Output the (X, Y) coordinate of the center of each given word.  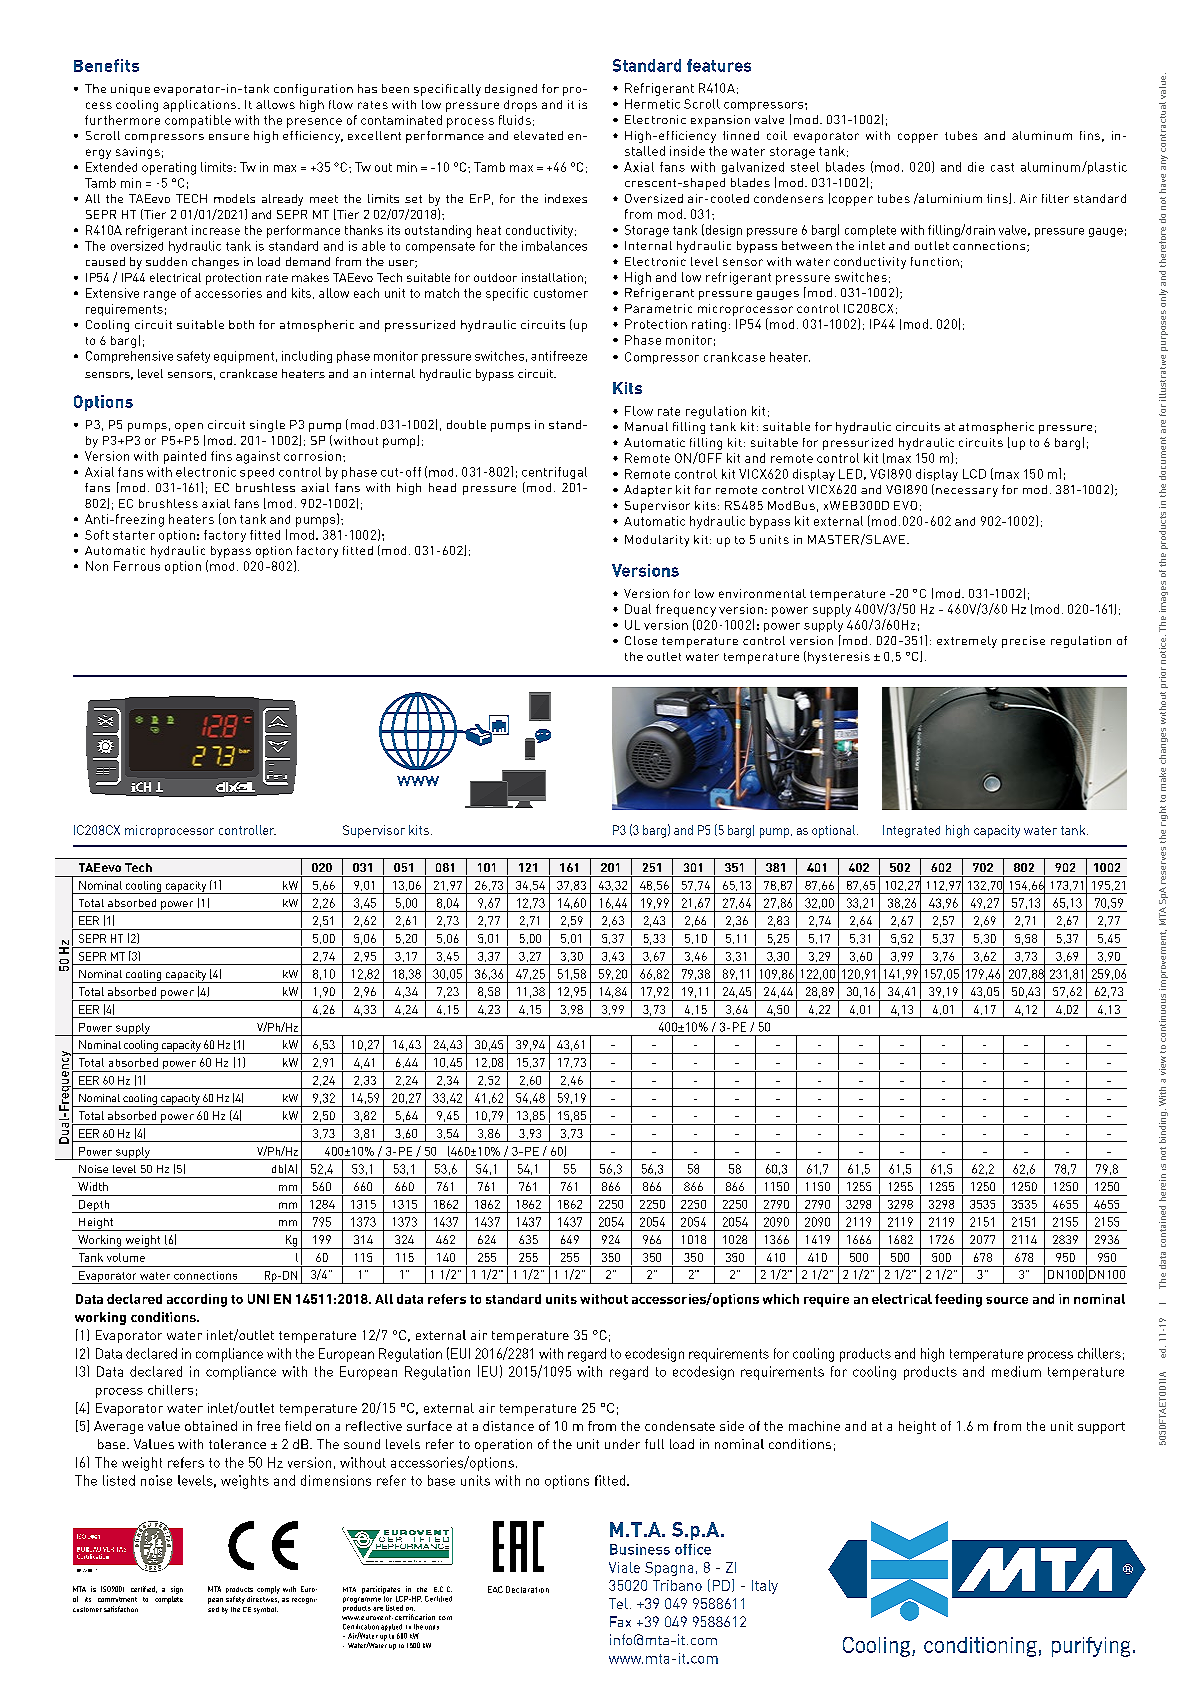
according (197, 1300)
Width (93, 1186)
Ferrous (137, 566)
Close (641, 640)
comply (268, 1590)
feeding (958, 1300)
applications (199, 106)
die (976, 167)
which (781, 1299)
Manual (646, 426)
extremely (967, 642)
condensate (680, 1426)
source (1007, 1300)
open (189, 427)
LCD (974, 474)
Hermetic (652, 104)
